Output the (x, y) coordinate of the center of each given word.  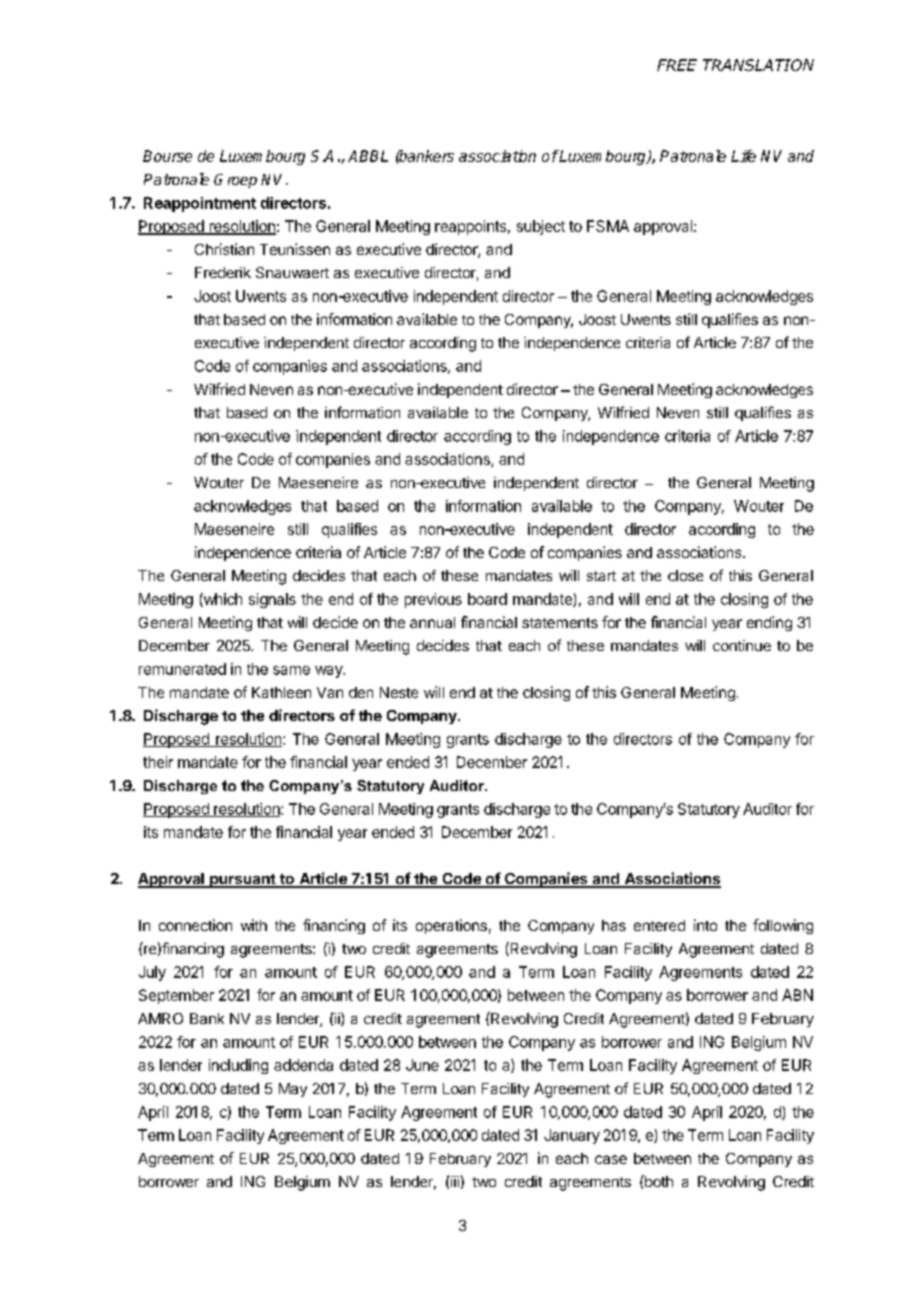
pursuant (243, 881)
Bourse (167, 156)
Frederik (223, 272)
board (487, 599)
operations (451, 926)
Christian (224, 249)
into (705, 925)
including (238, 1066)
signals (272, 600)
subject (541, 227)
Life (743, 156)
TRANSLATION (758, 65)
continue (742, 645)
